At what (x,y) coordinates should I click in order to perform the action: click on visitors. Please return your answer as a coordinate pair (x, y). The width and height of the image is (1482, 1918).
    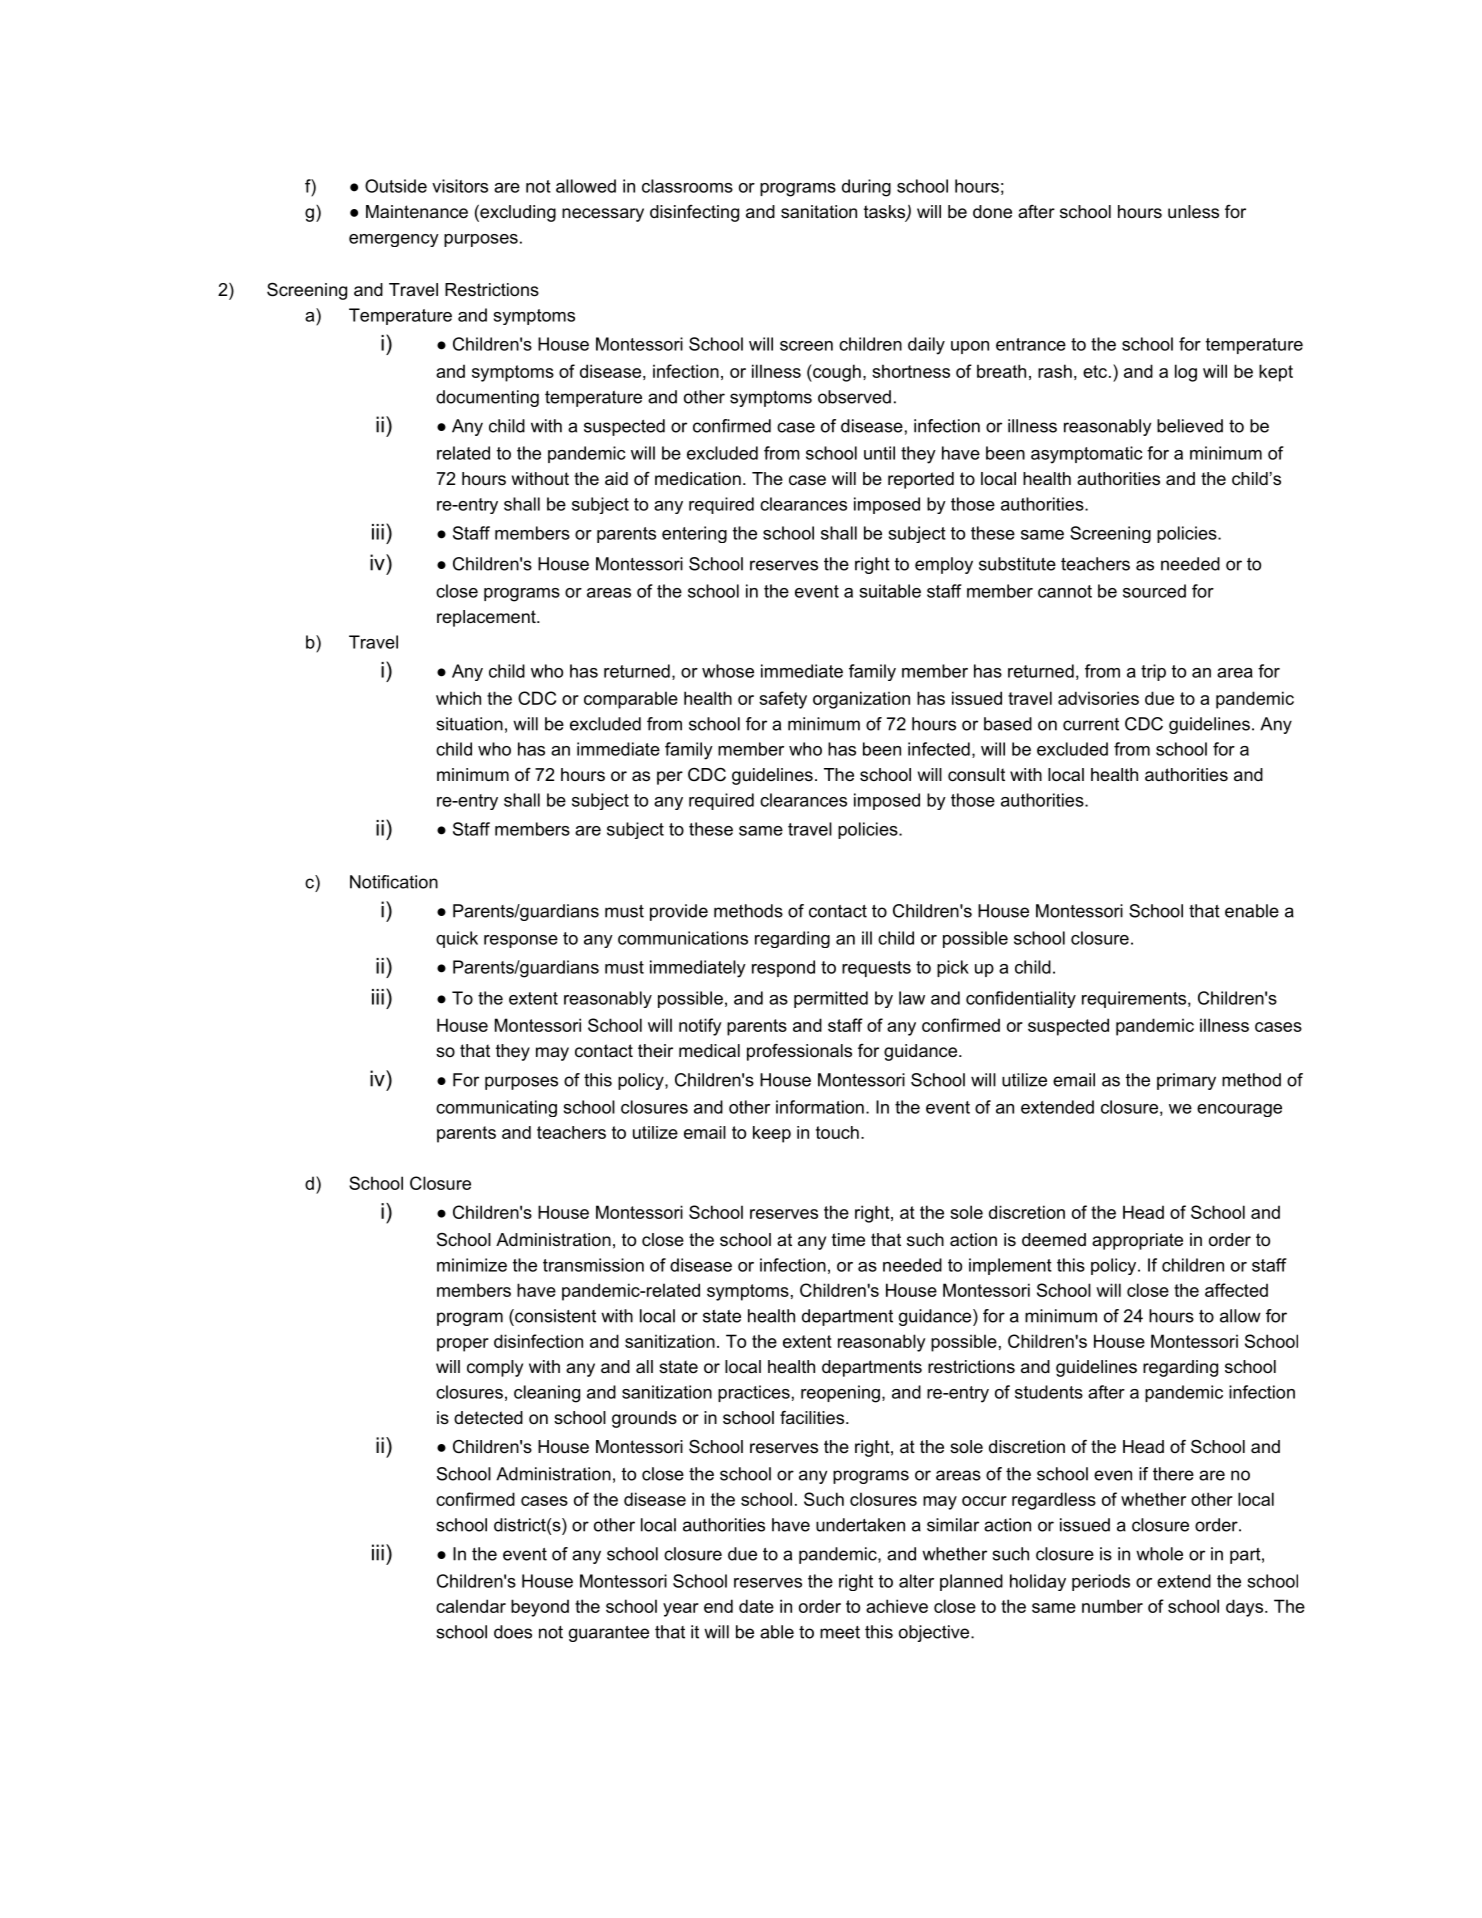
    Looking at the image, I should click on (460, 186).
